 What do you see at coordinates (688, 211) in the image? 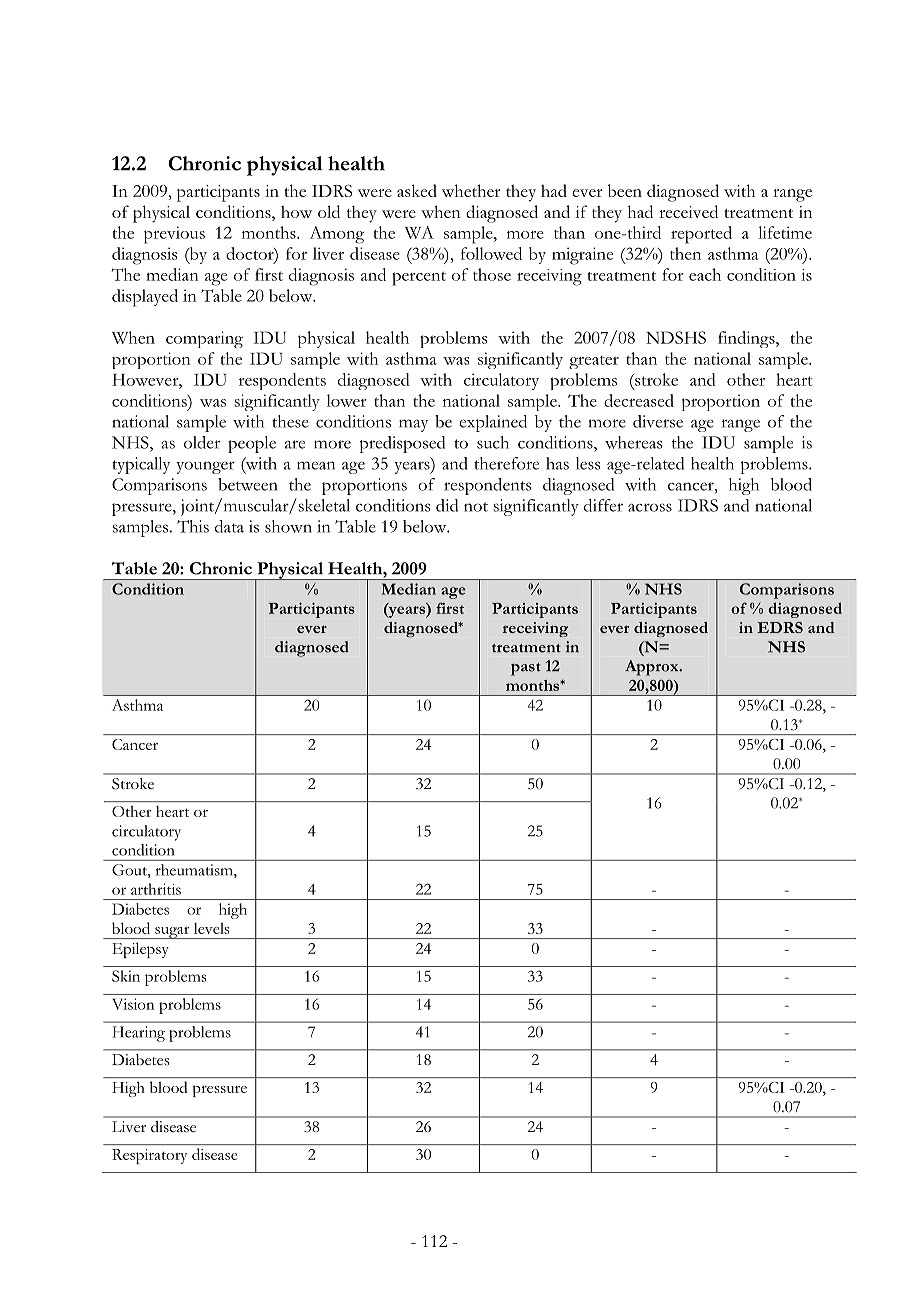
I see `received` at bounding box center [688, 211].
